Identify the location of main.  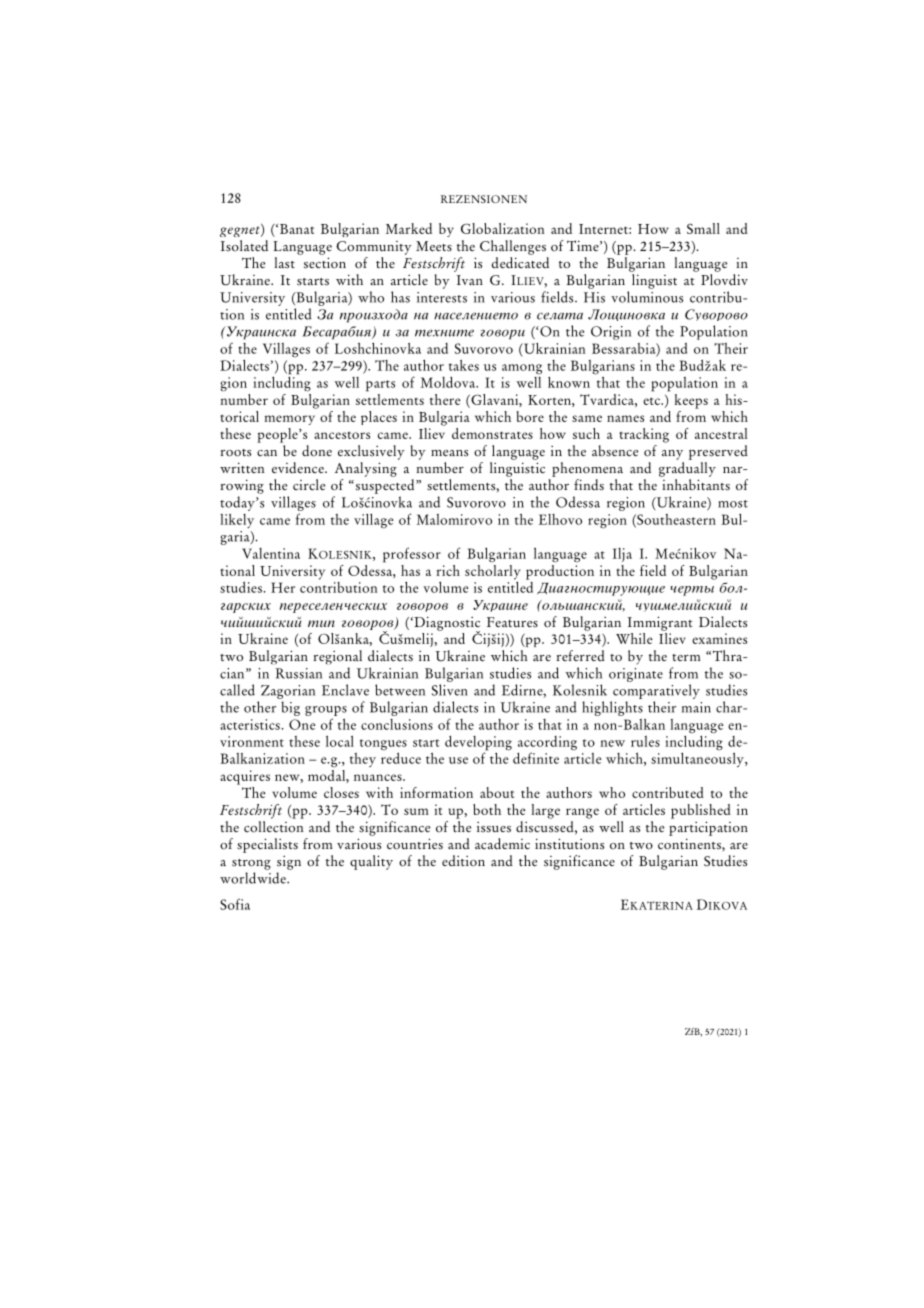
(696, 707).
